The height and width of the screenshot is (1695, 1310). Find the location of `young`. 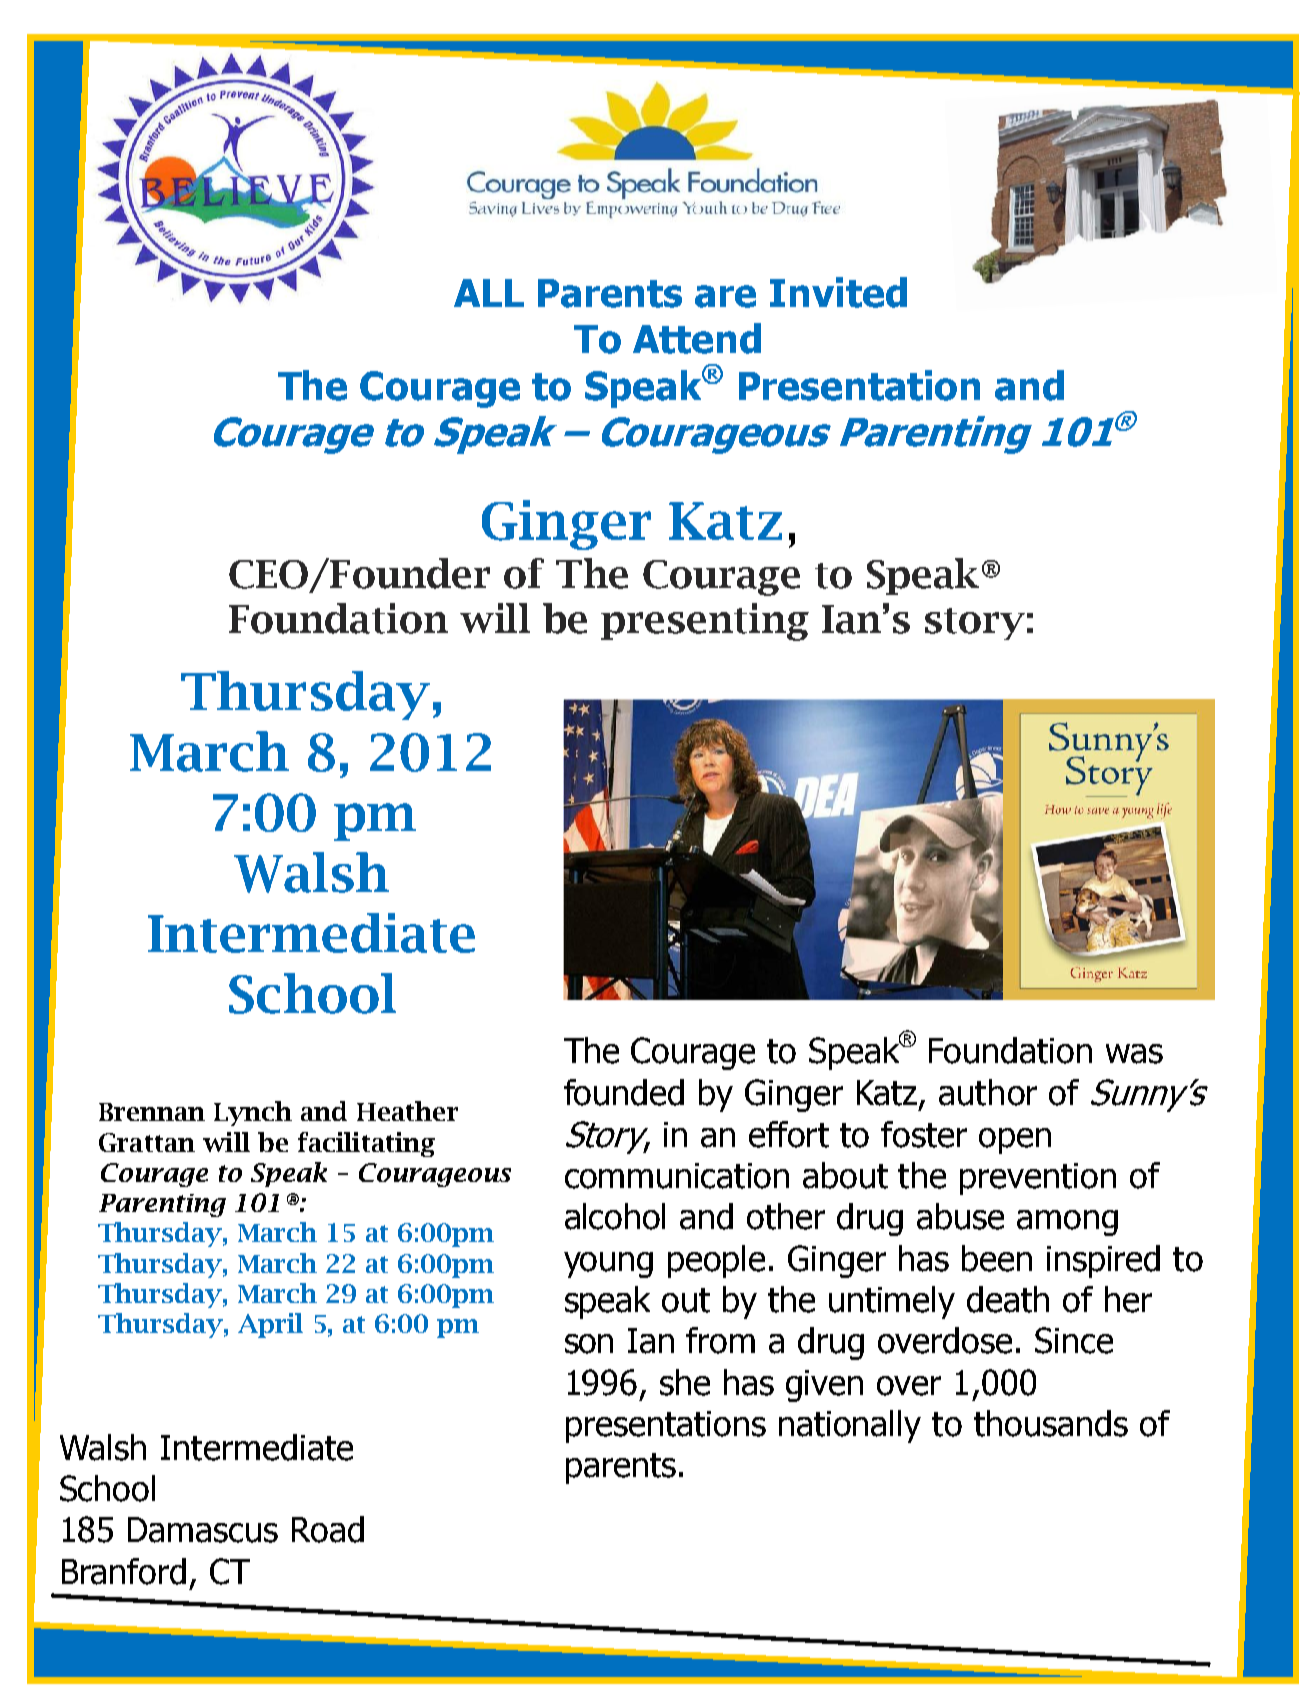

young is located at coordinates (608, 1265).
